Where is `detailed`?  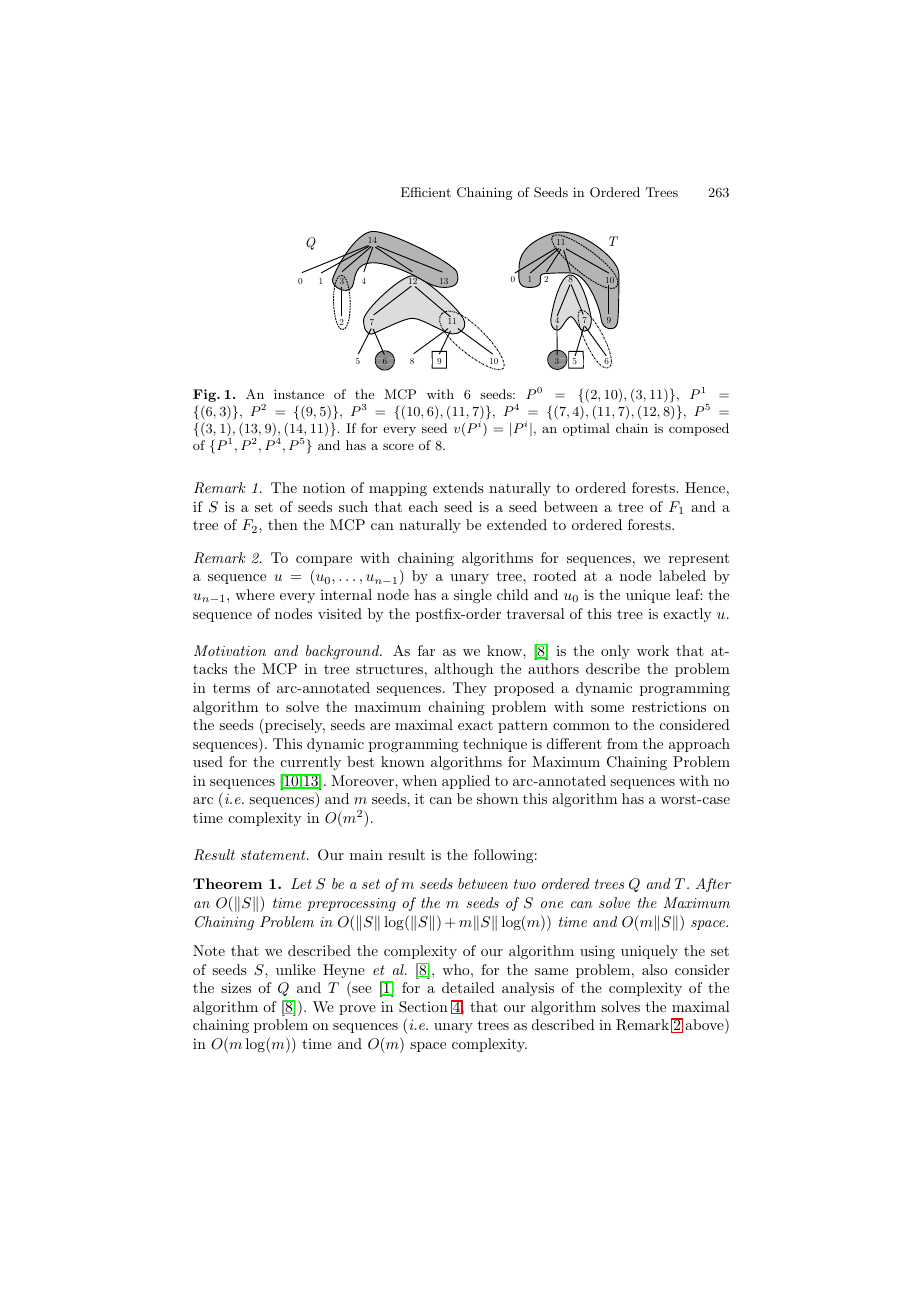
detailed is located at coordinates (468, 987).
